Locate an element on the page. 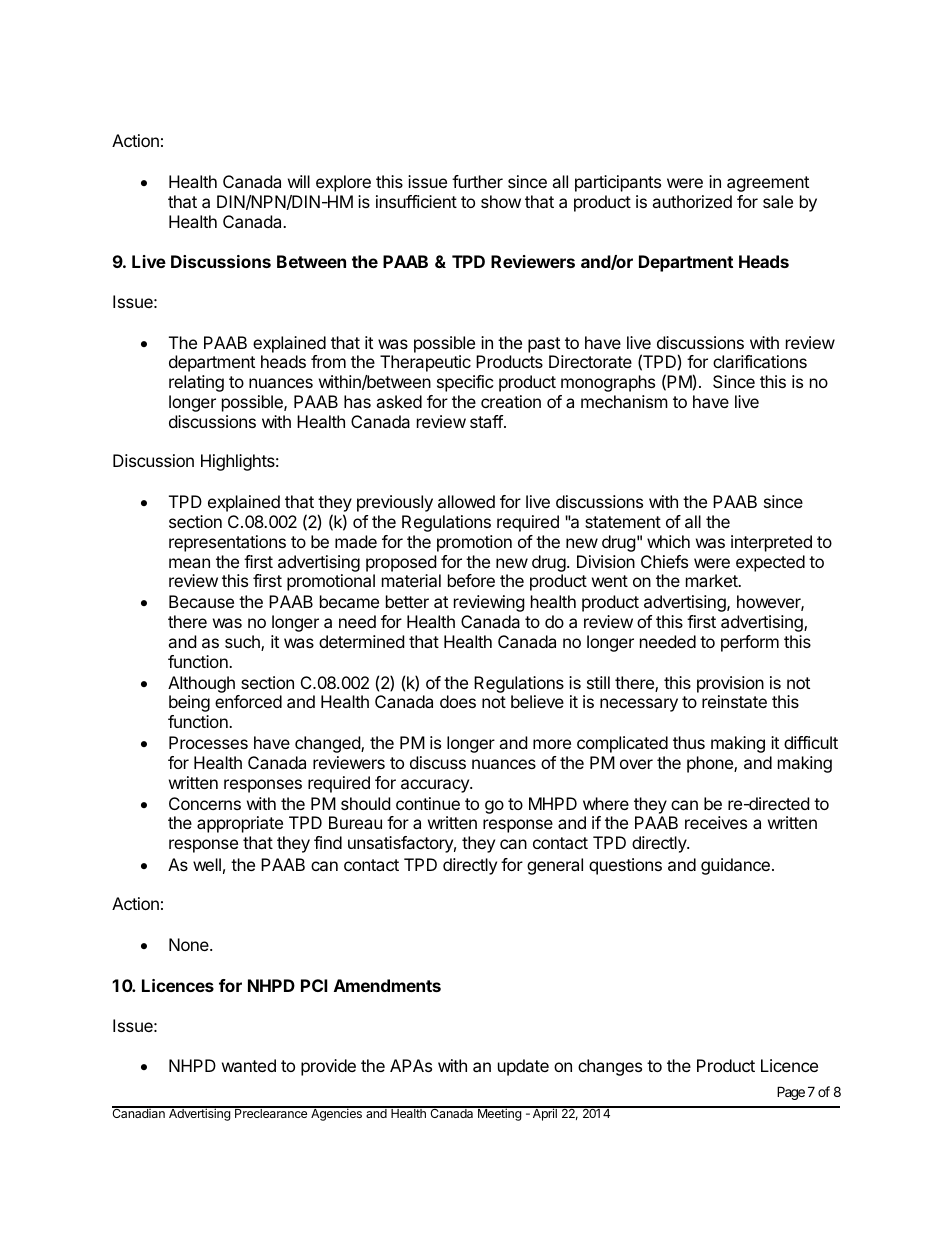 This document has width=952, height=1233. perform is located at coordinates (750, 643).
